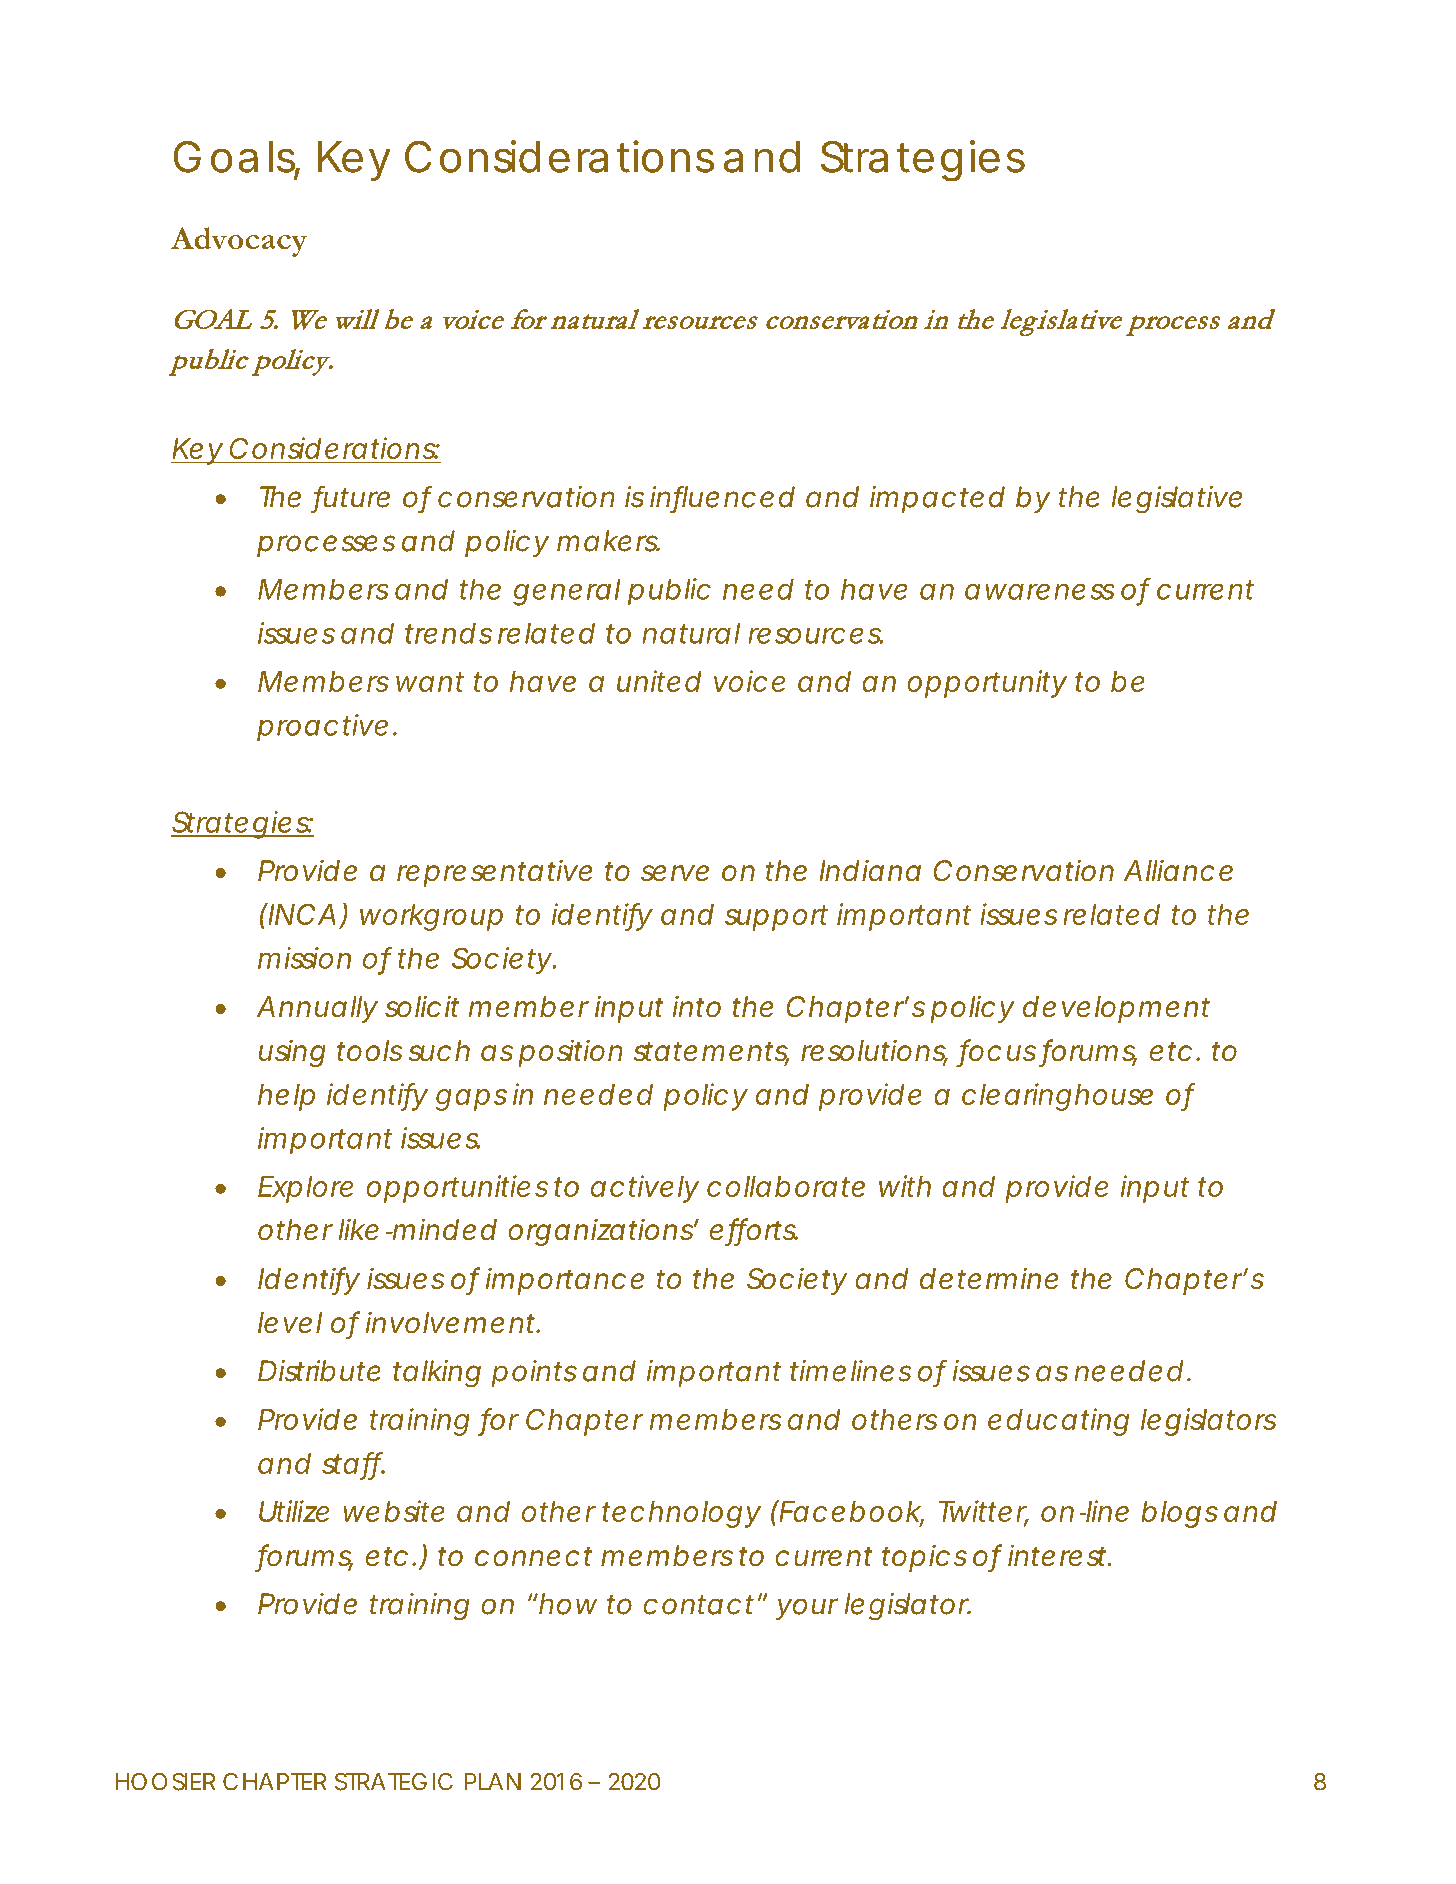 The width and height of the screenshot is (1456, 1884). I want to click on proactive, so click(322, 728).
